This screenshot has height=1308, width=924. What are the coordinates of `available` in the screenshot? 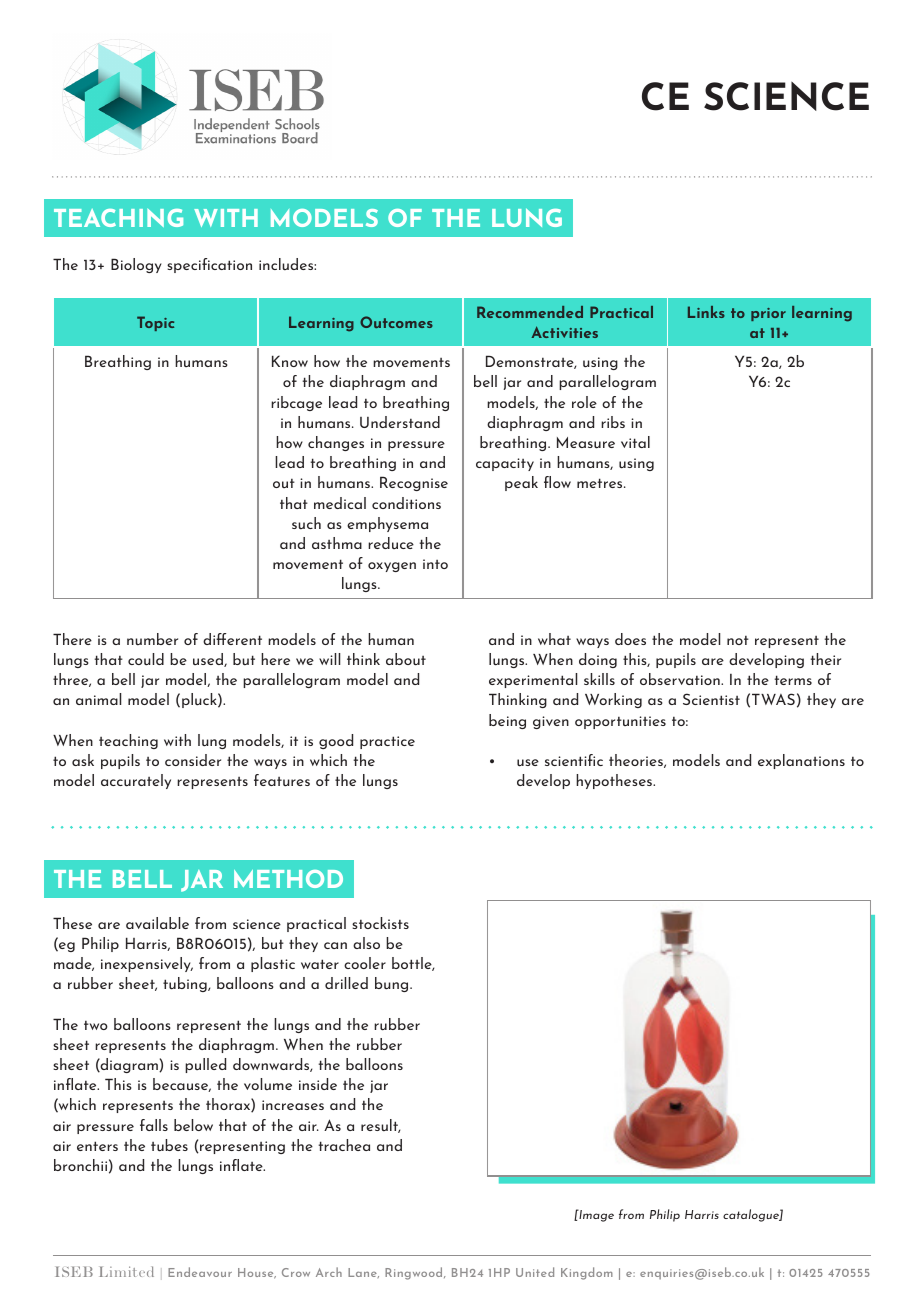 It's located at (157, 923).
